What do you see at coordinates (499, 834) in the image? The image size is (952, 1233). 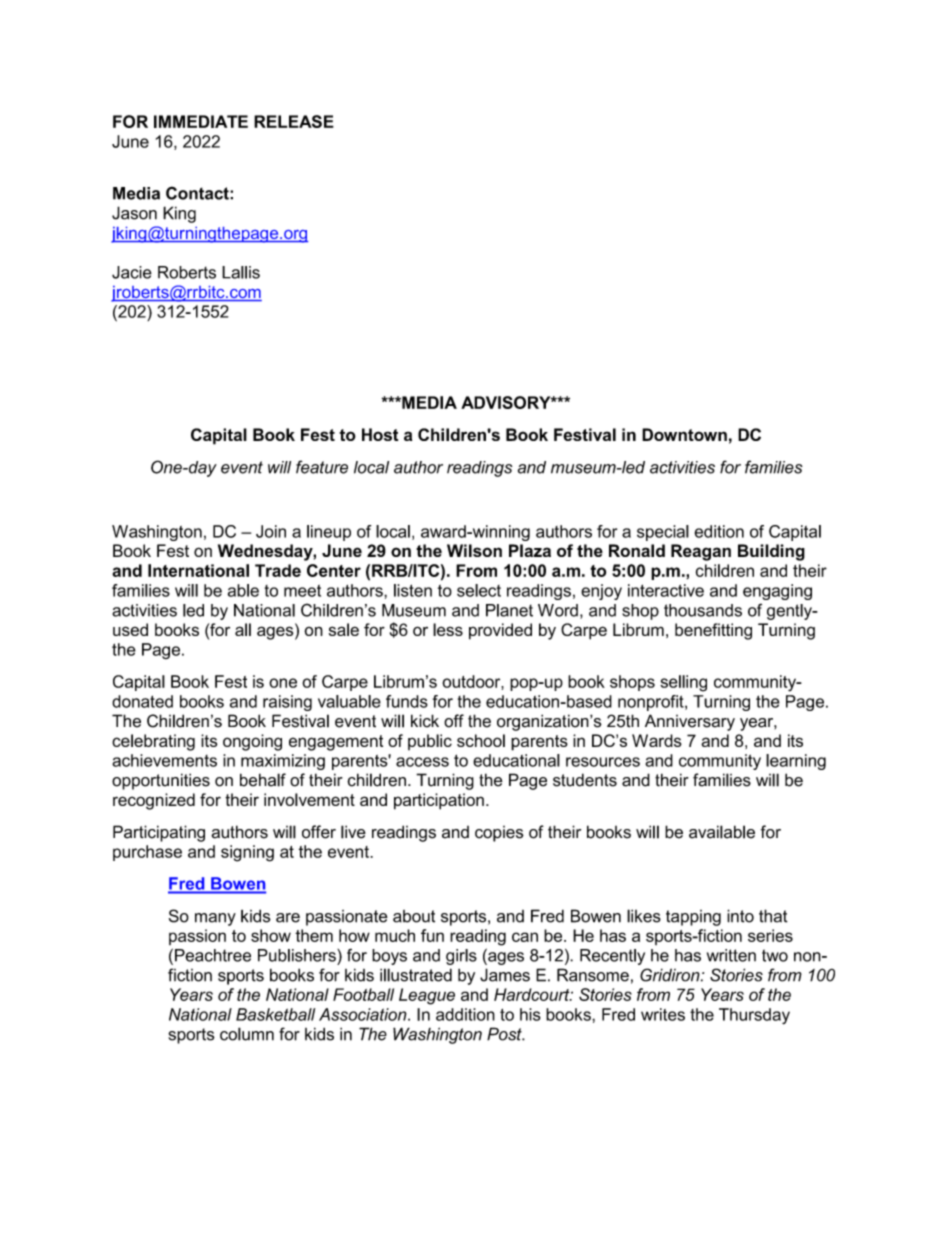 I see `copies` at bounding box center [499, 834].
